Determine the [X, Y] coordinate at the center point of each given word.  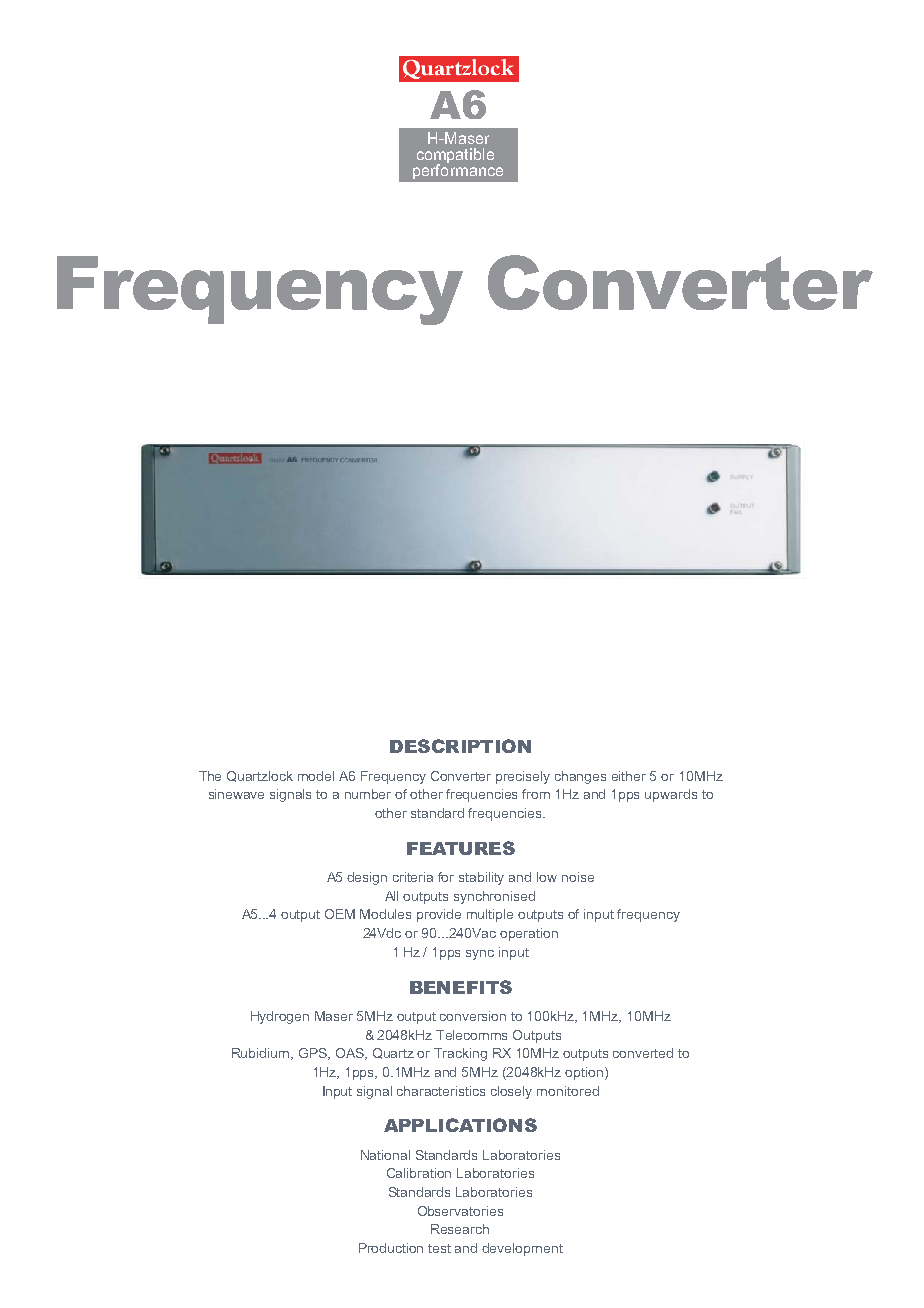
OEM [340, 914]
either [629, 776]
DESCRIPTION [460, 746]
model [316, 776]
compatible [455, 157]
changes [580, 777]
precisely [523, 777]
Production [391, 1248]
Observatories [460, 1211]
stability [481, 878]
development [522, 1249]
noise [578, 877]
